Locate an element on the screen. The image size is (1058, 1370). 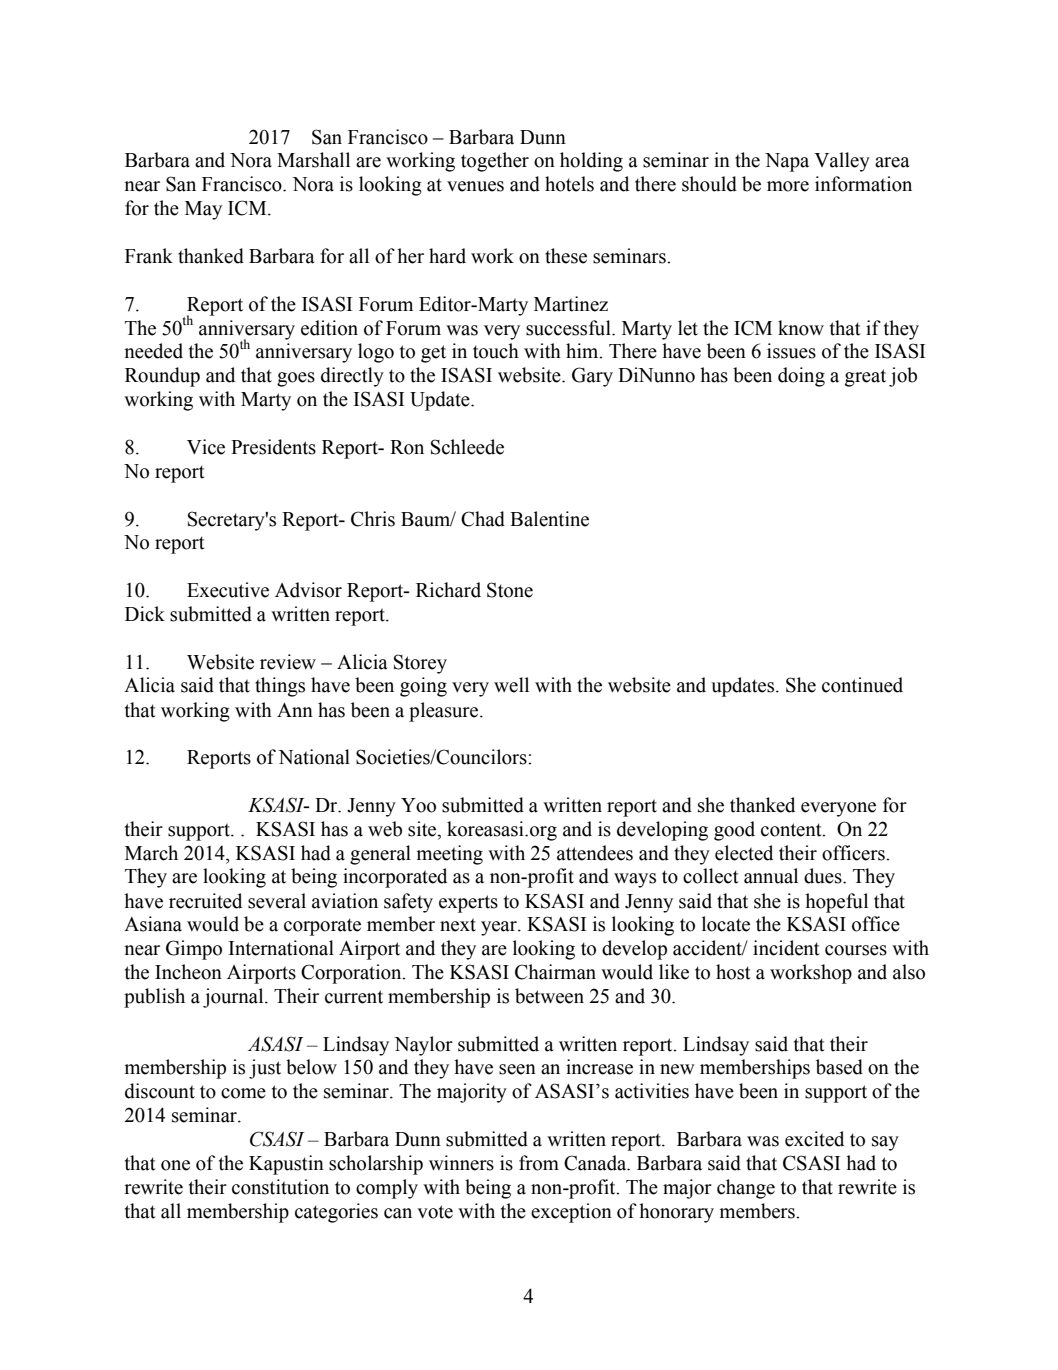
Gary is located at coordinates (592, 377).
